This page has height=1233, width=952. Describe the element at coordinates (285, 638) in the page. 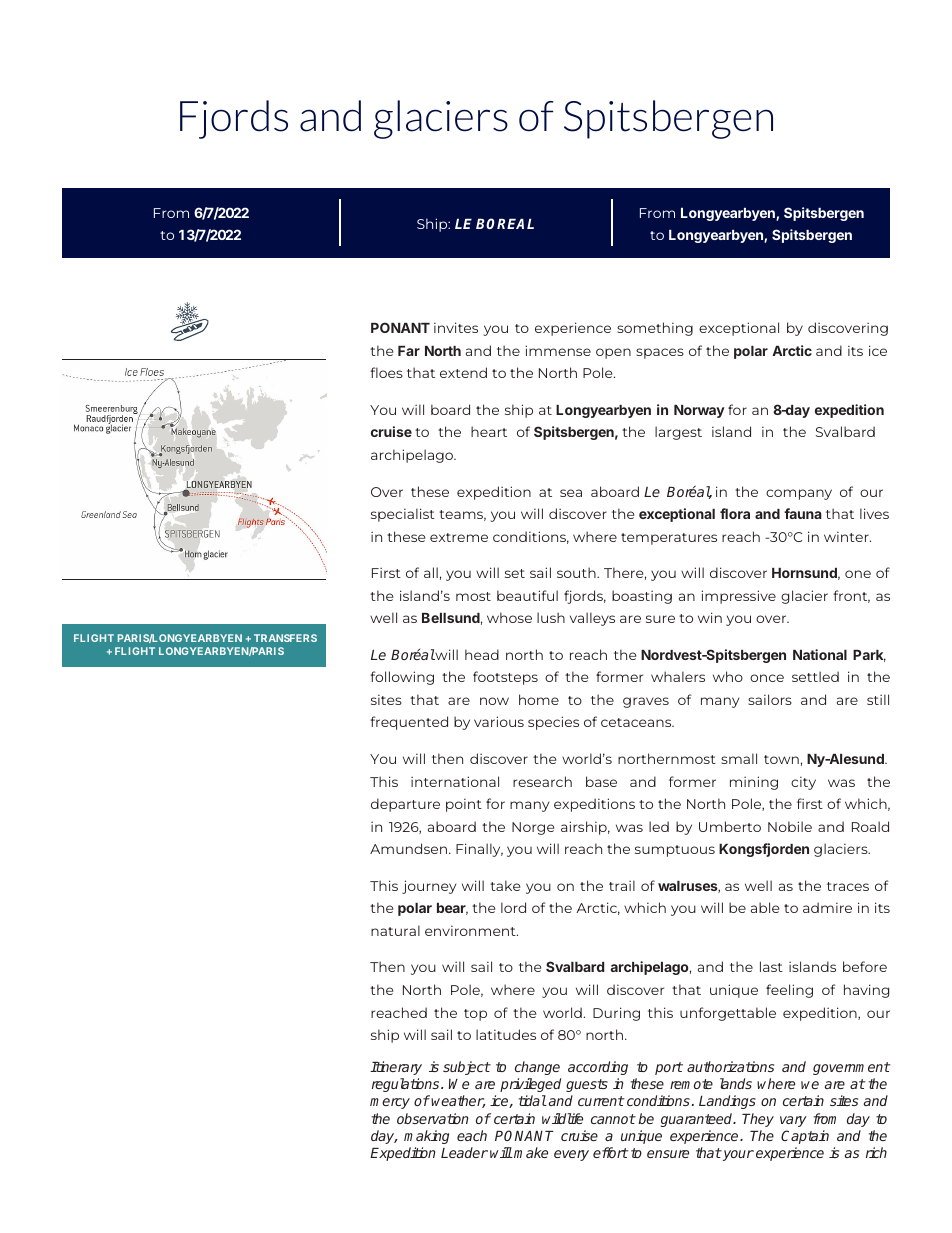

I see `TRANSFERS` at that location.
